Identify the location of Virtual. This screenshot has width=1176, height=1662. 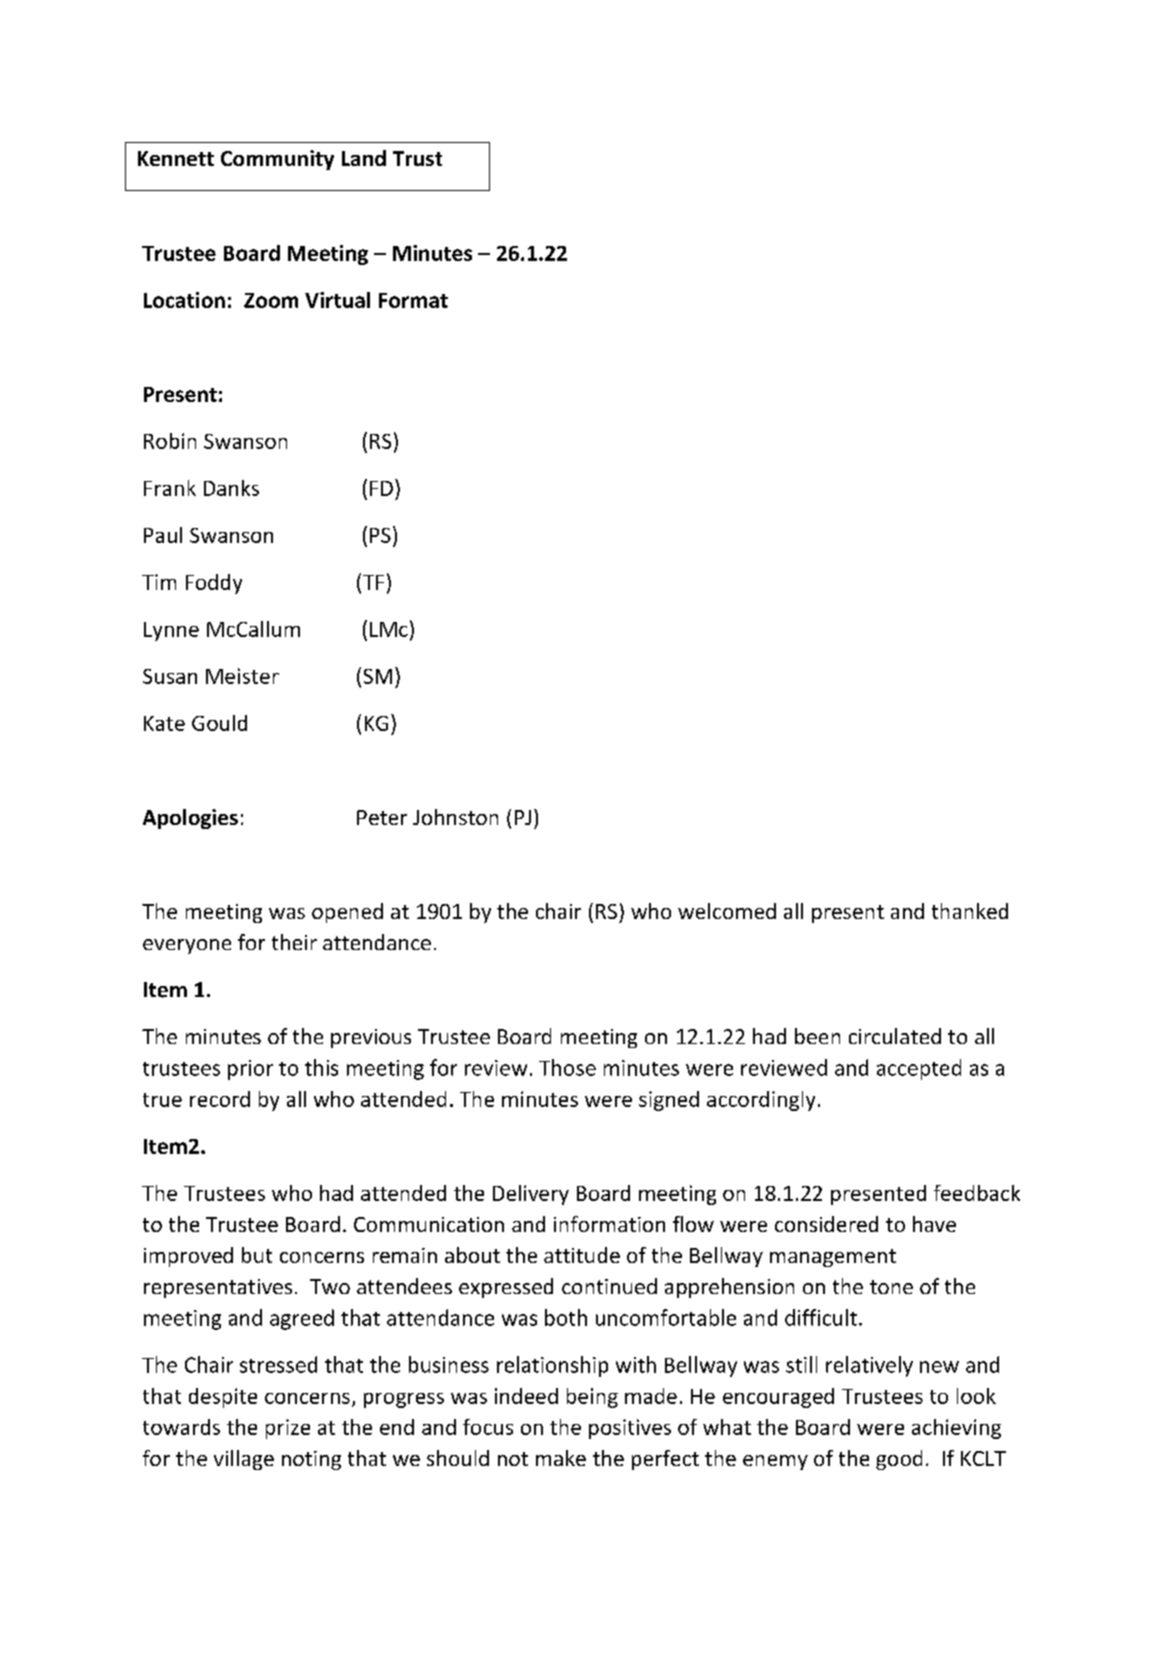
(337, 300).
